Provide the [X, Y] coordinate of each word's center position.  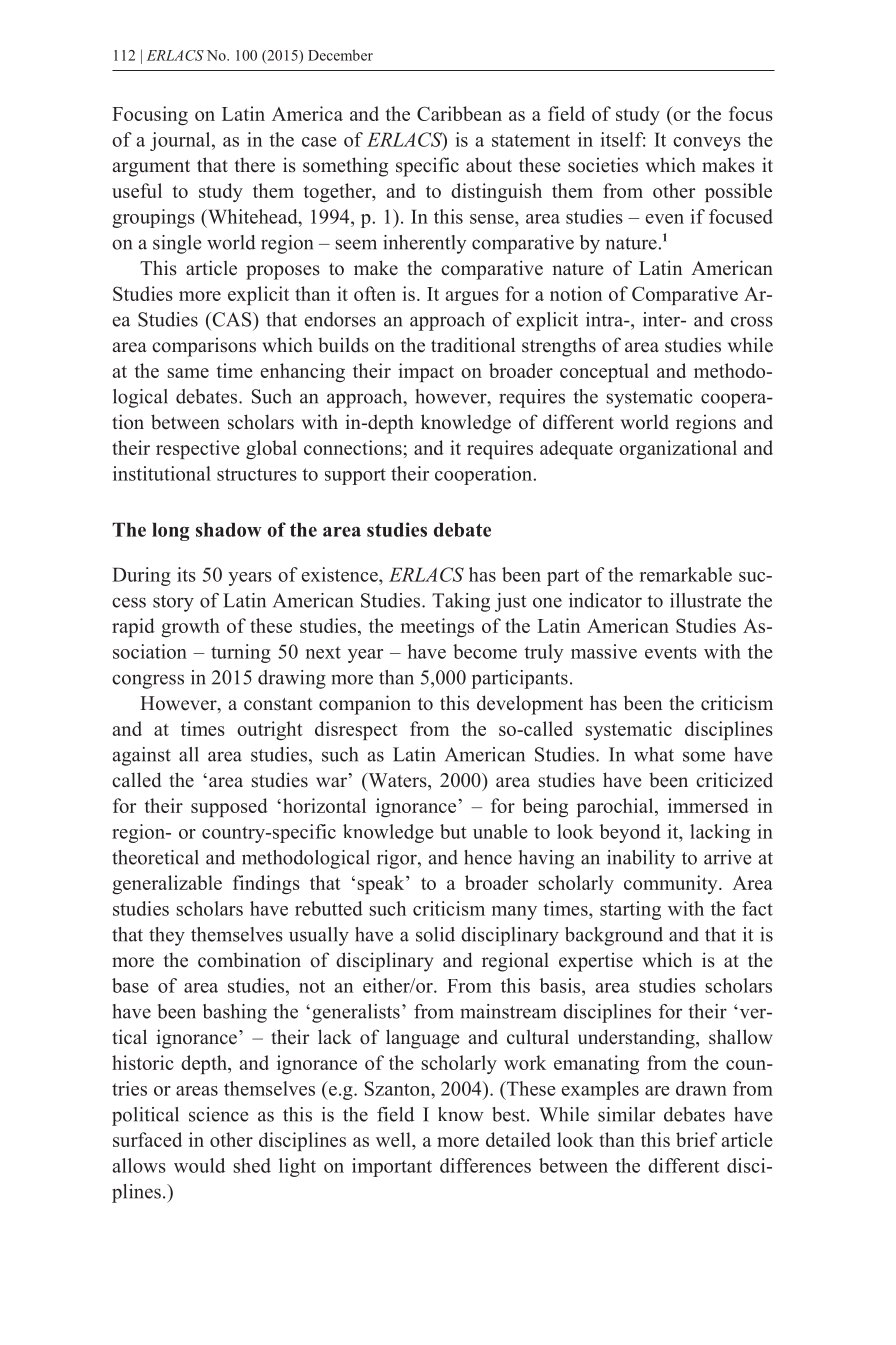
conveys [707, 144]
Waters [397, 780]
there [254, 165]
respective [198, 449]
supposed [229, 807]
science [218, 1114]
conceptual [604, 372]
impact [426, 372]
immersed [708, 805]
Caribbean [459, 113]
